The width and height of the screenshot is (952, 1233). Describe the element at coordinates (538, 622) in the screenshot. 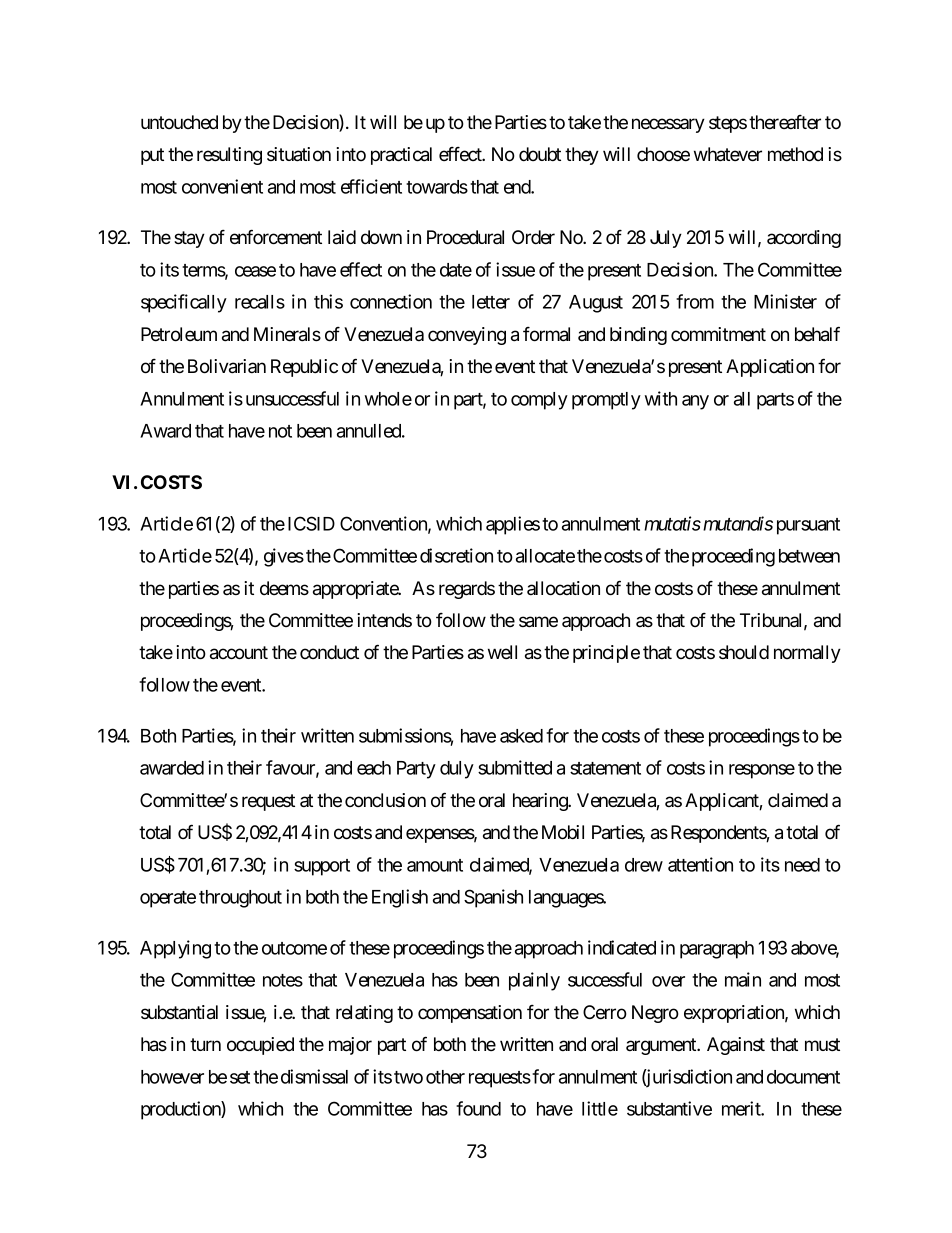

I see `same` at that location.
